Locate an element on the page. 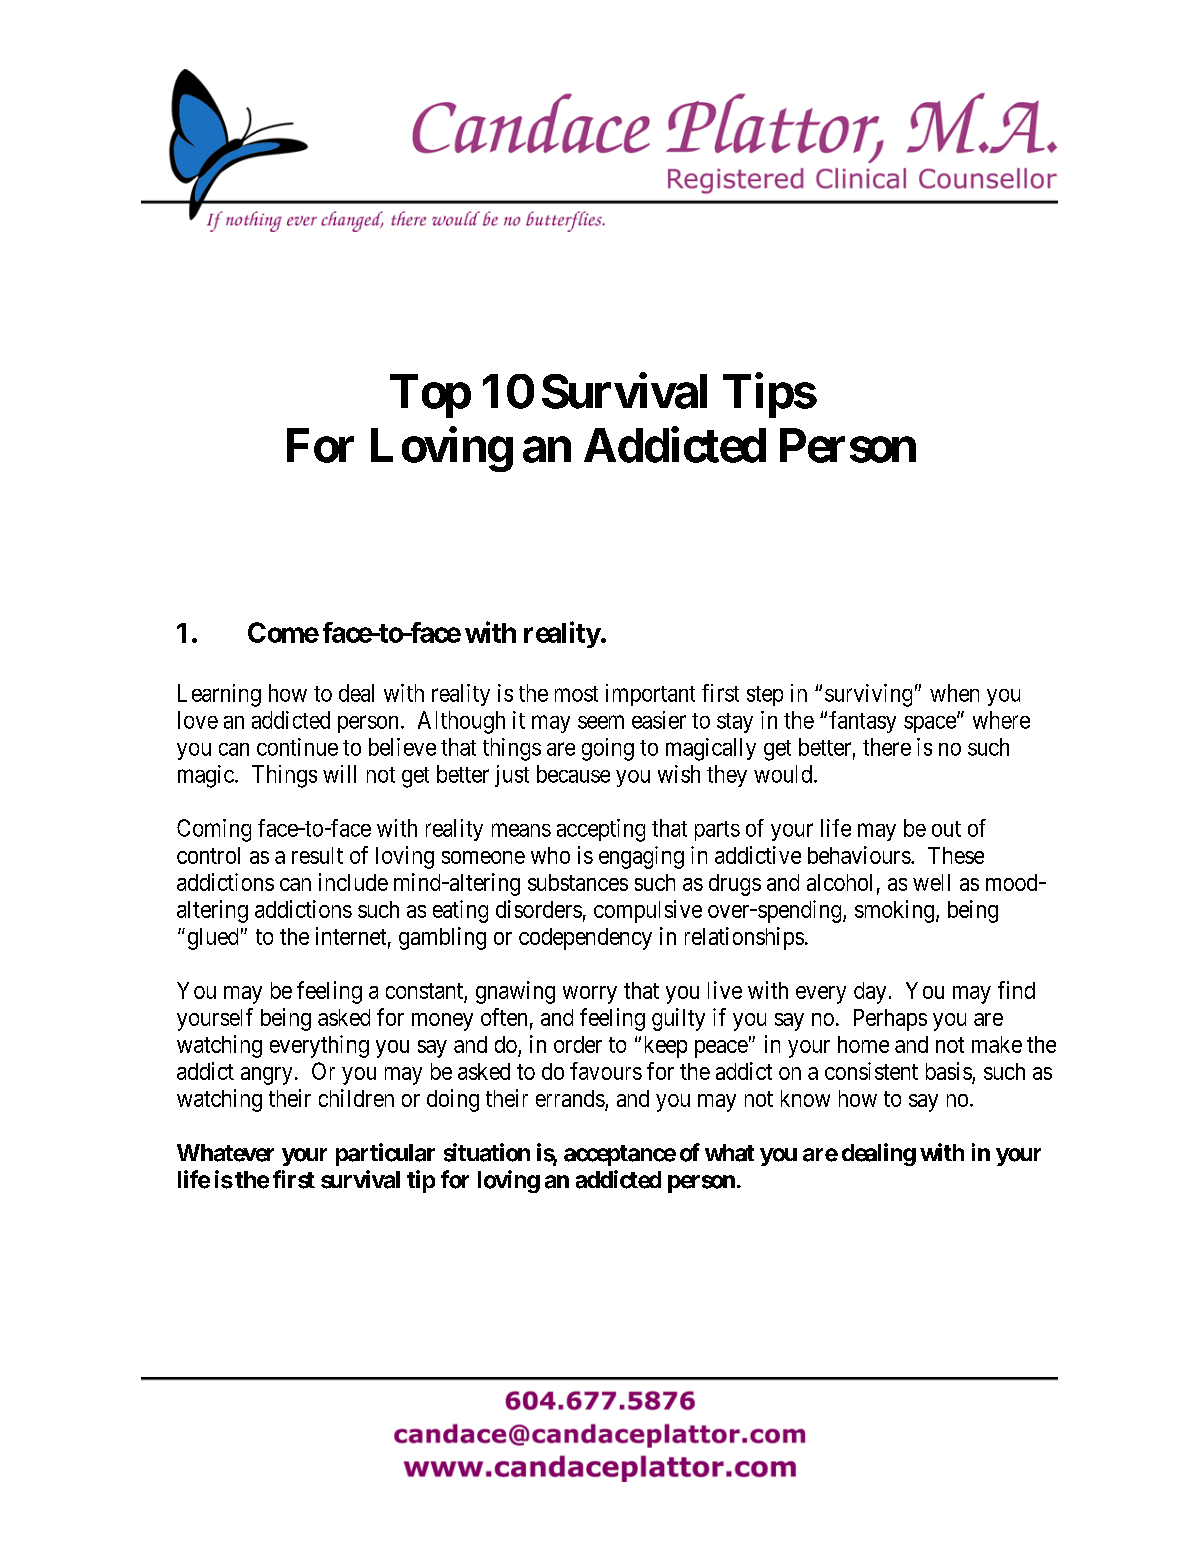 The height and width of the page is (1551, 1199). Perhaps is located at coordinates (890, 1020).
